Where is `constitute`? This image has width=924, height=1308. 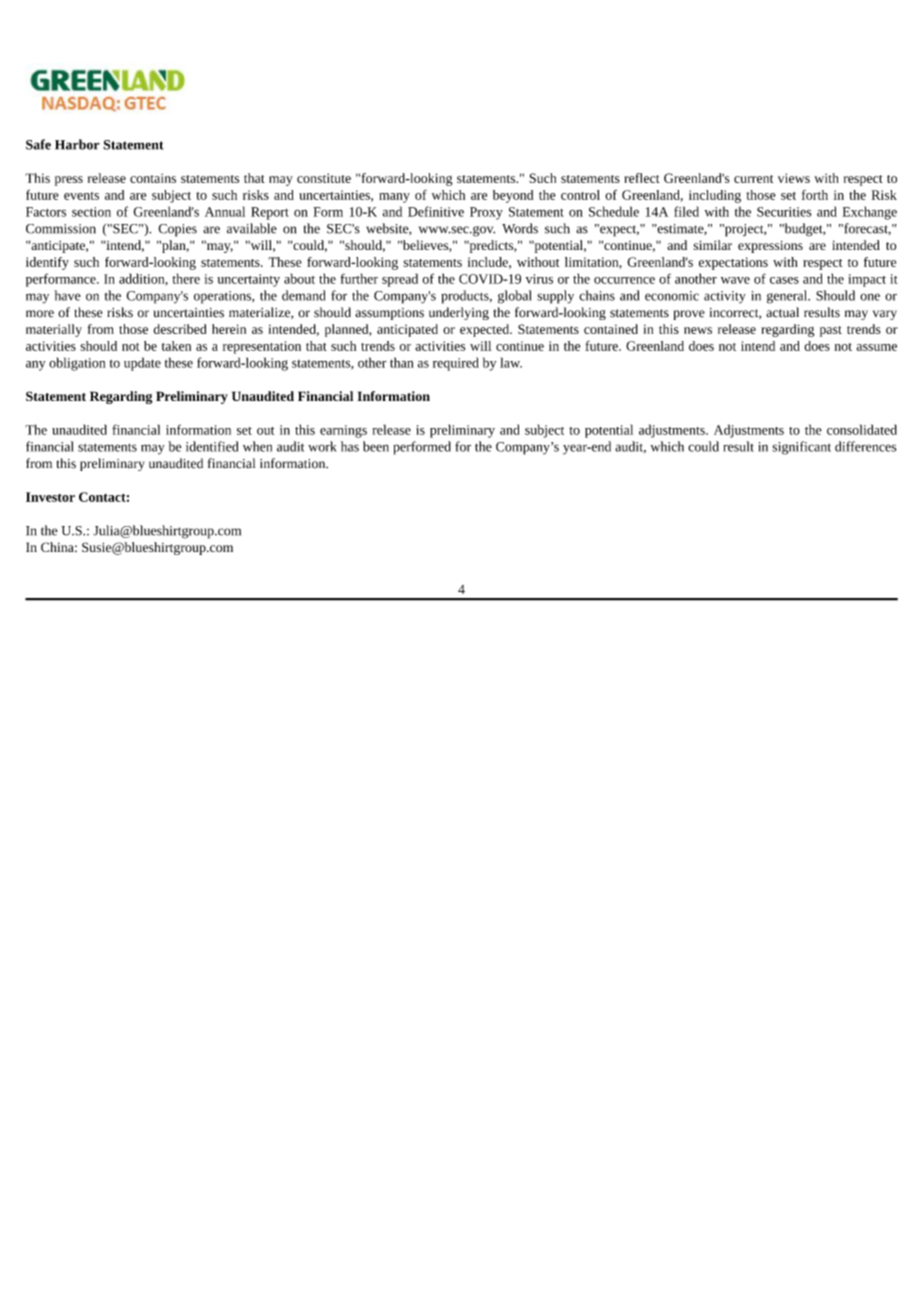 constitute is located at coordinates (324, 178).
